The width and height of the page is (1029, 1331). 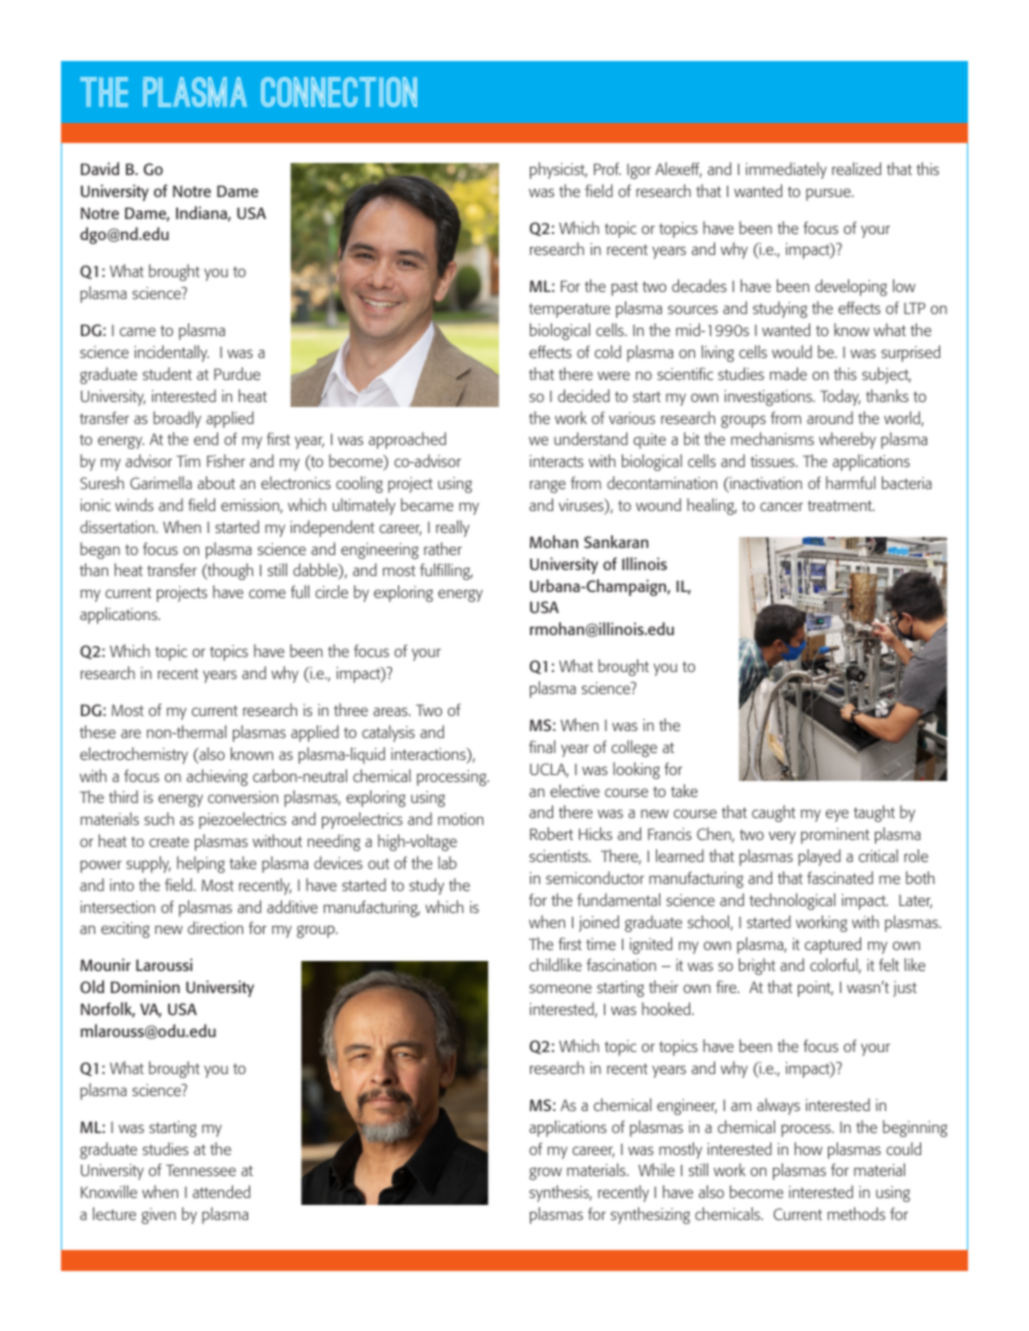 What do you see at coordinates (201, 1170) in the page?
I see `Tennessee` at bounding box center [201, 1170].
